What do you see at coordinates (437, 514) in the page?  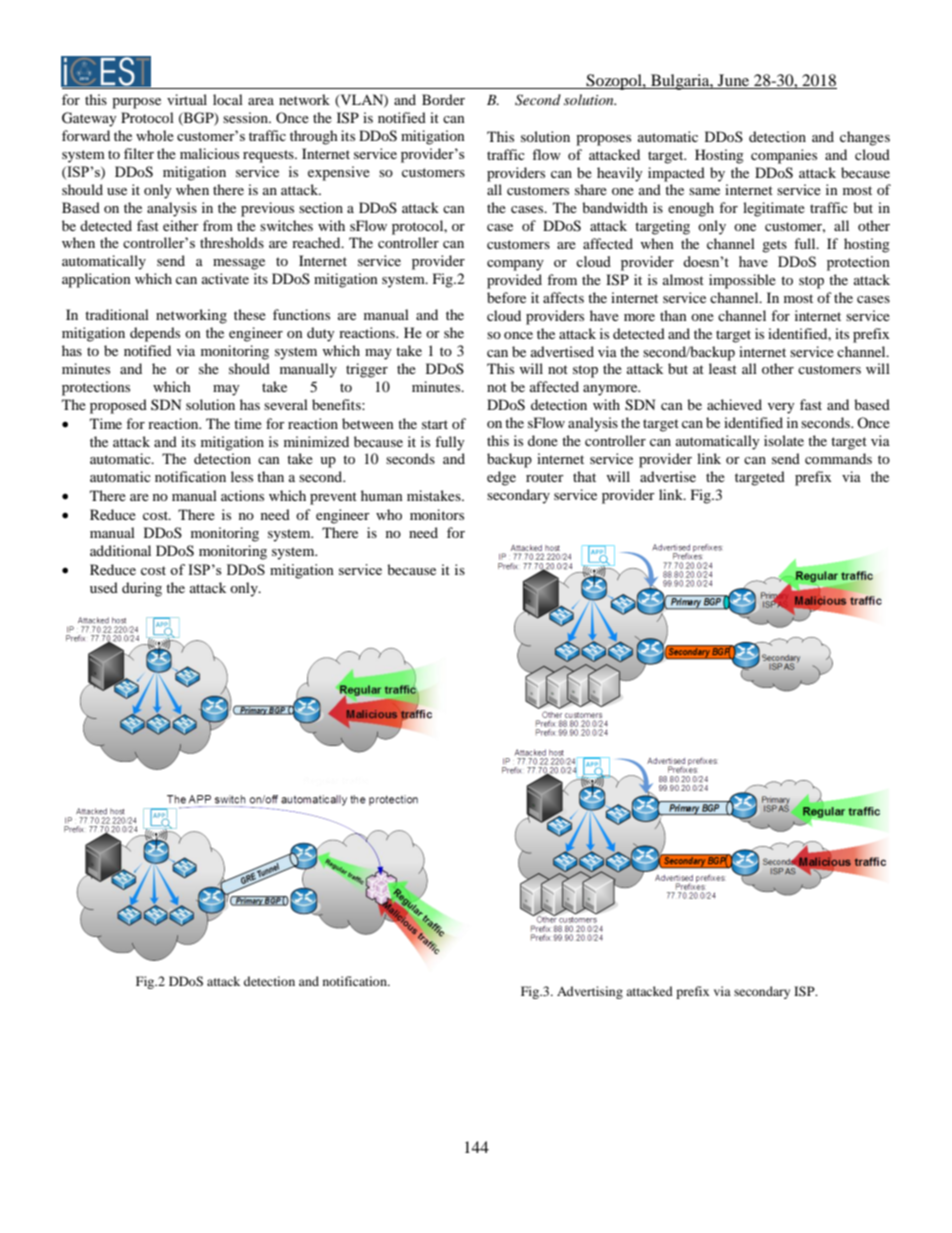 I see `monitors` at bounding box center [437, 514].
